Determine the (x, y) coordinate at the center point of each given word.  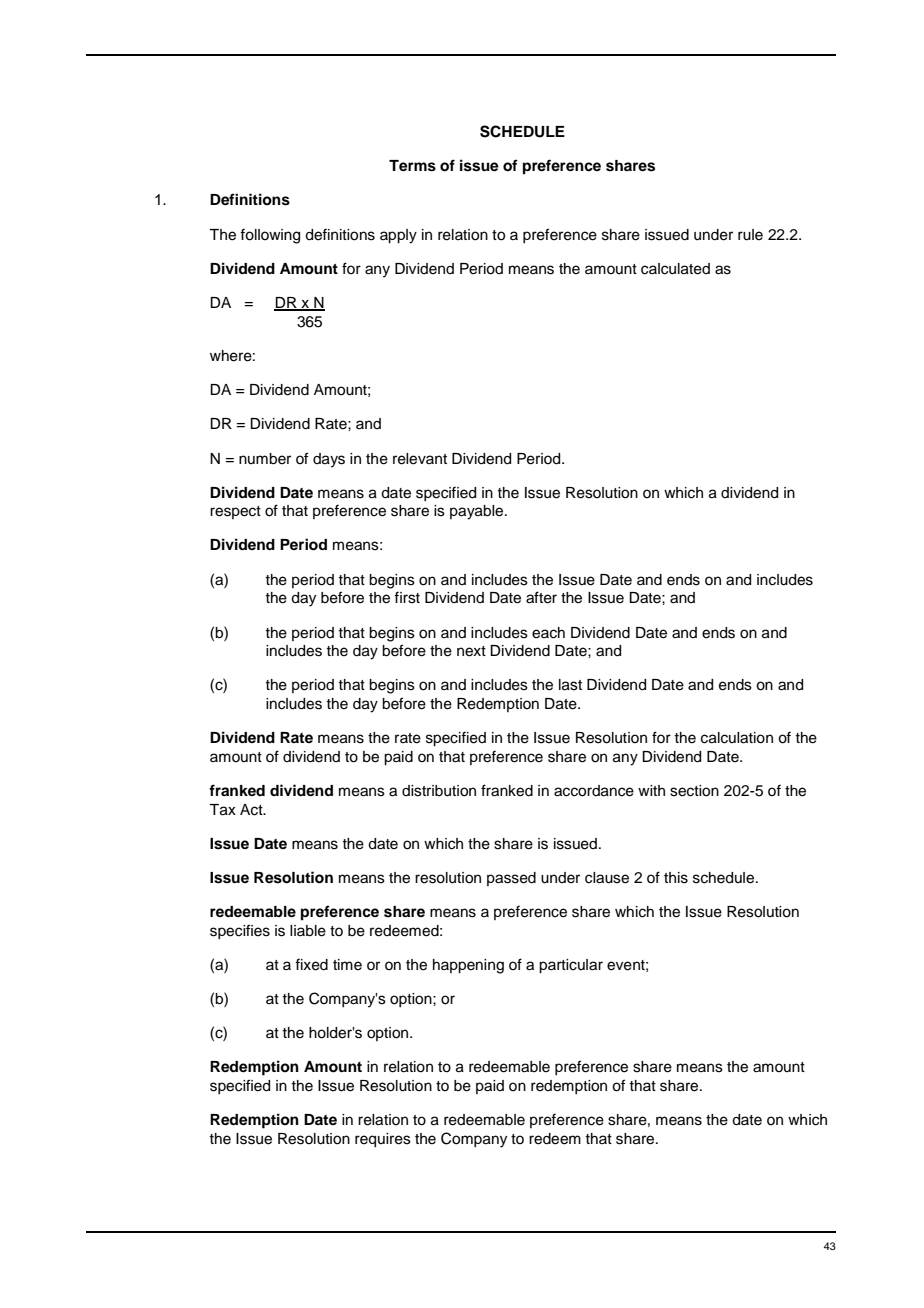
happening (468, 966)
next (471, 651)
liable (308, 931)
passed (511, 879)
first (407, 597)
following (270, 236)
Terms (412, 166)
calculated (675, 269)
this (676, 878)
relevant (420, 459)
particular (571, 966)
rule (750, 235)
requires (383, 1140)
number (265, 459)
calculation (737, 738)
